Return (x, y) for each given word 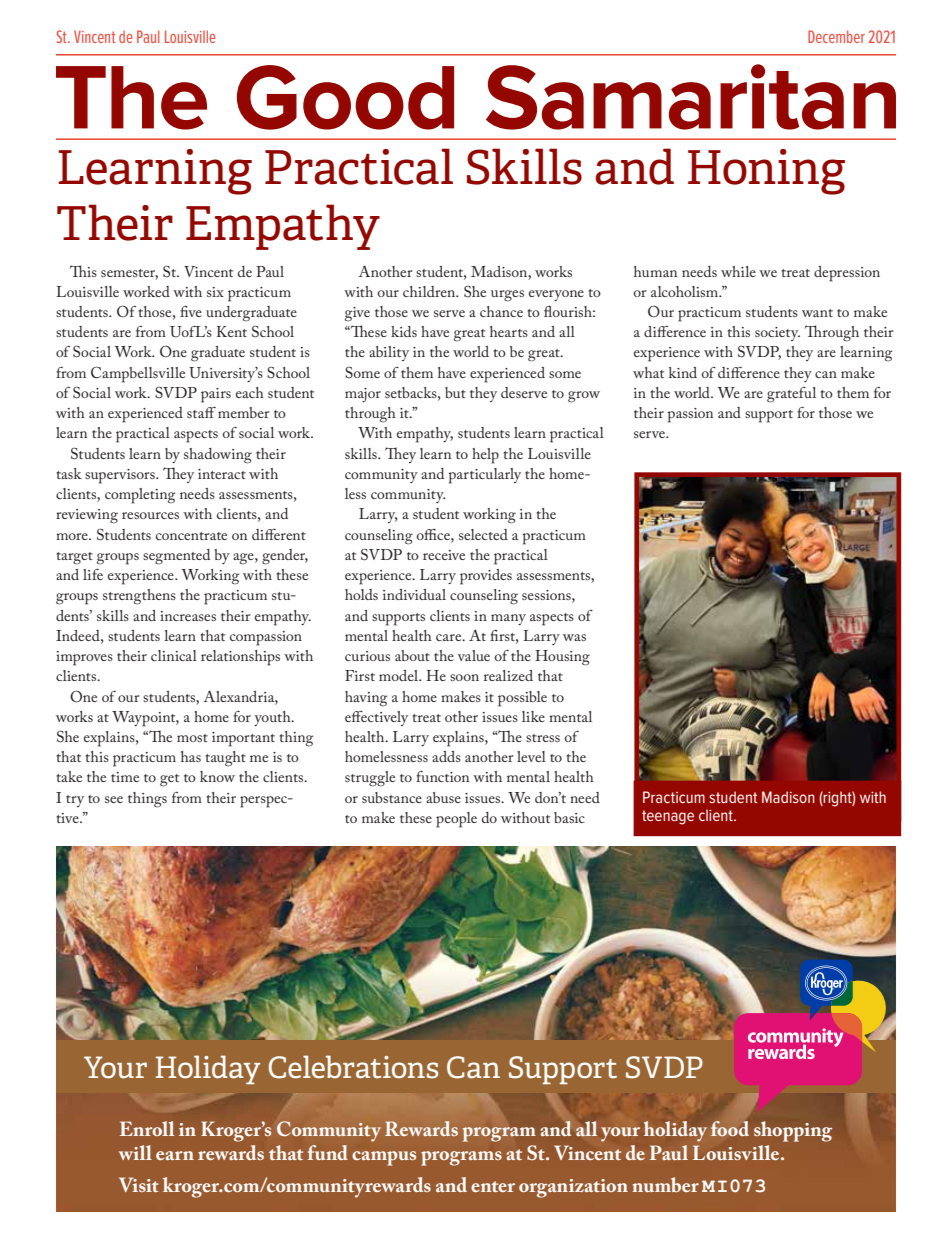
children (430, 291)
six (215, 292)
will (135, 1152)
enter (493, 1186)
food (730, 1128)
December (836, 36)
